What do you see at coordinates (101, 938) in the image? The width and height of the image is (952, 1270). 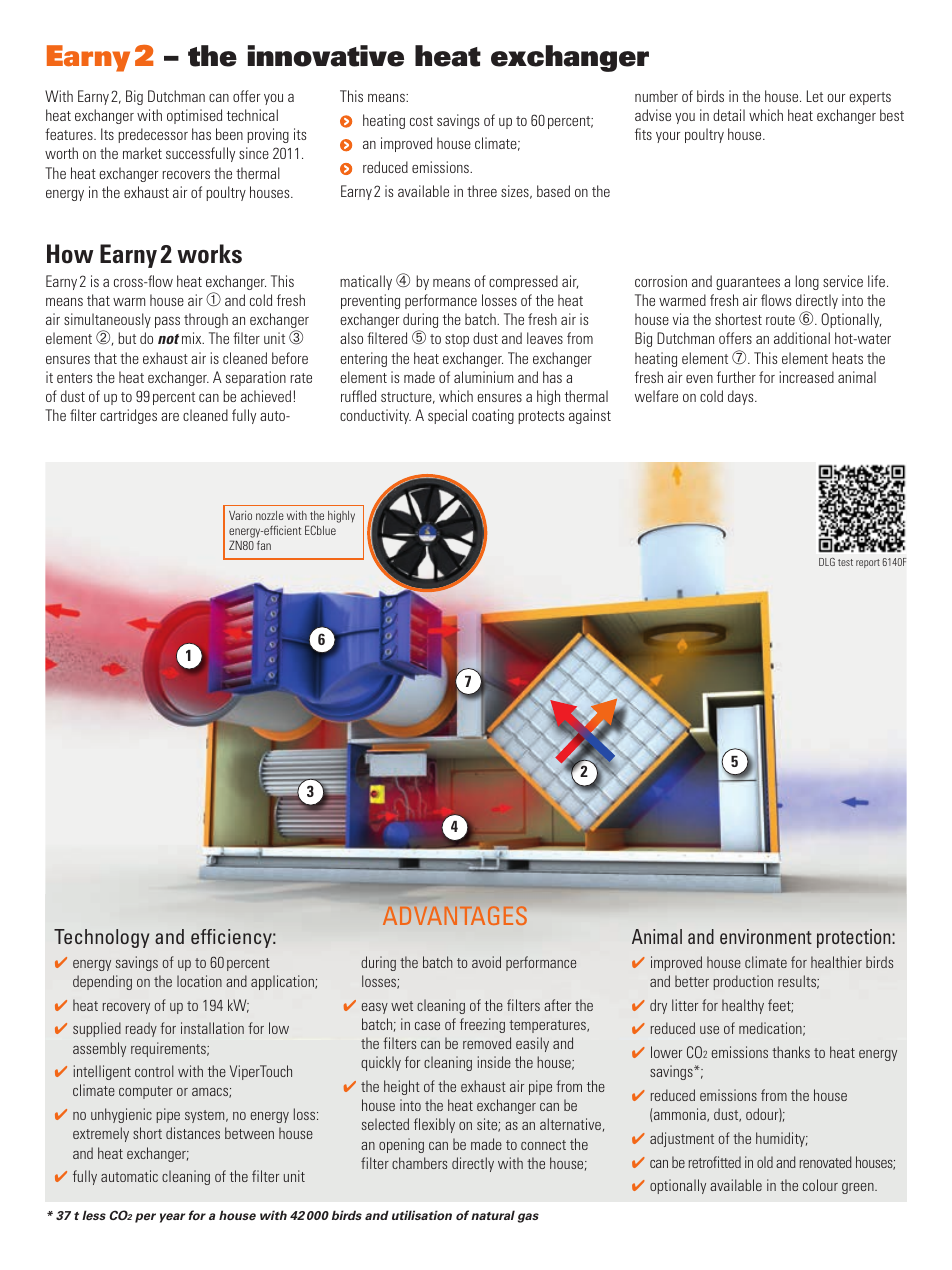 I see `Technology` at bounding box center [101, 938].
